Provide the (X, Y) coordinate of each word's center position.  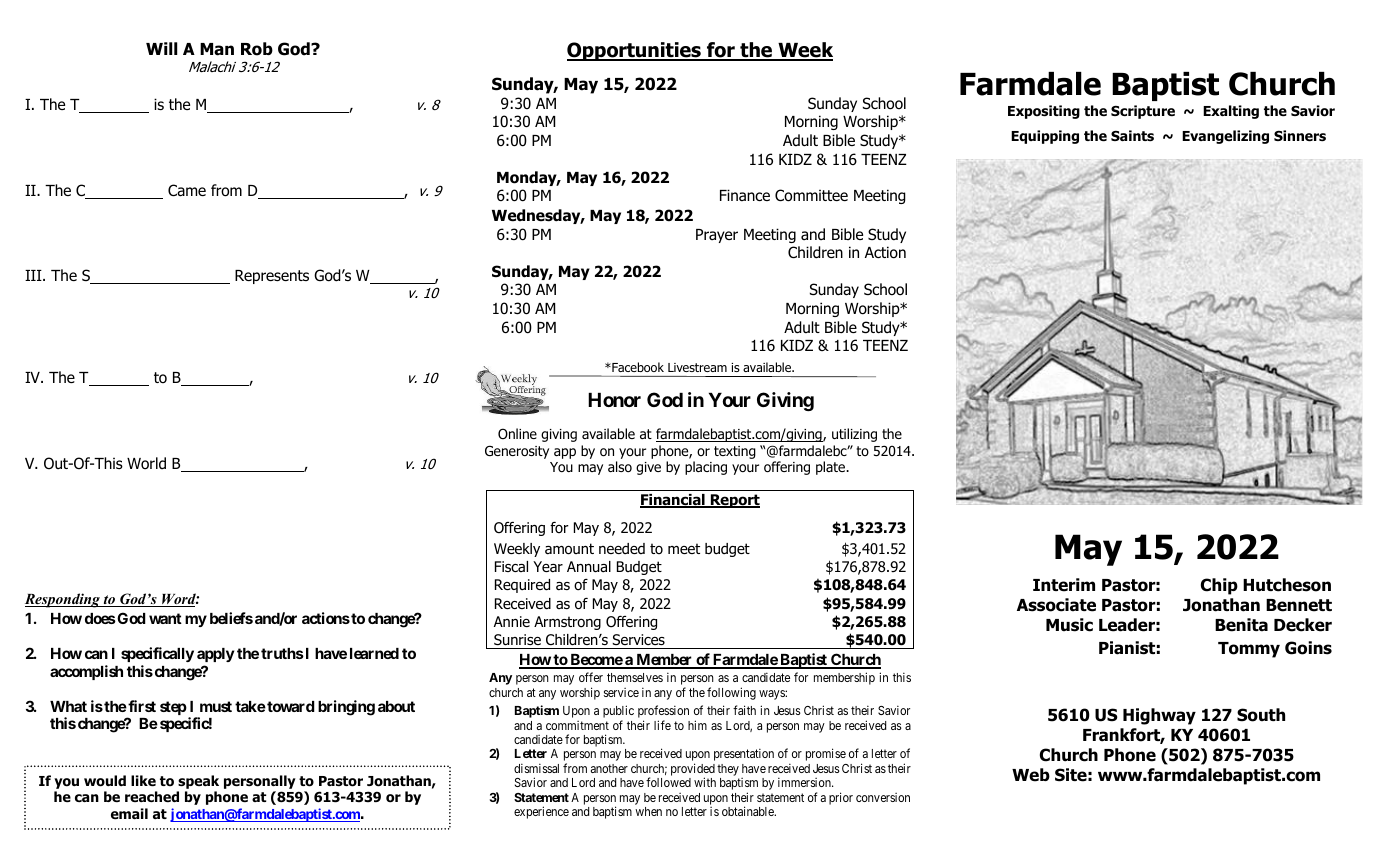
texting (735, 452)
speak (198, 782)
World (146, 463)
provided (693, 771)
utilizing (854, 435)
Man (217, 49)
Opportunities (635, 51)
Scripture (1143, 112)
